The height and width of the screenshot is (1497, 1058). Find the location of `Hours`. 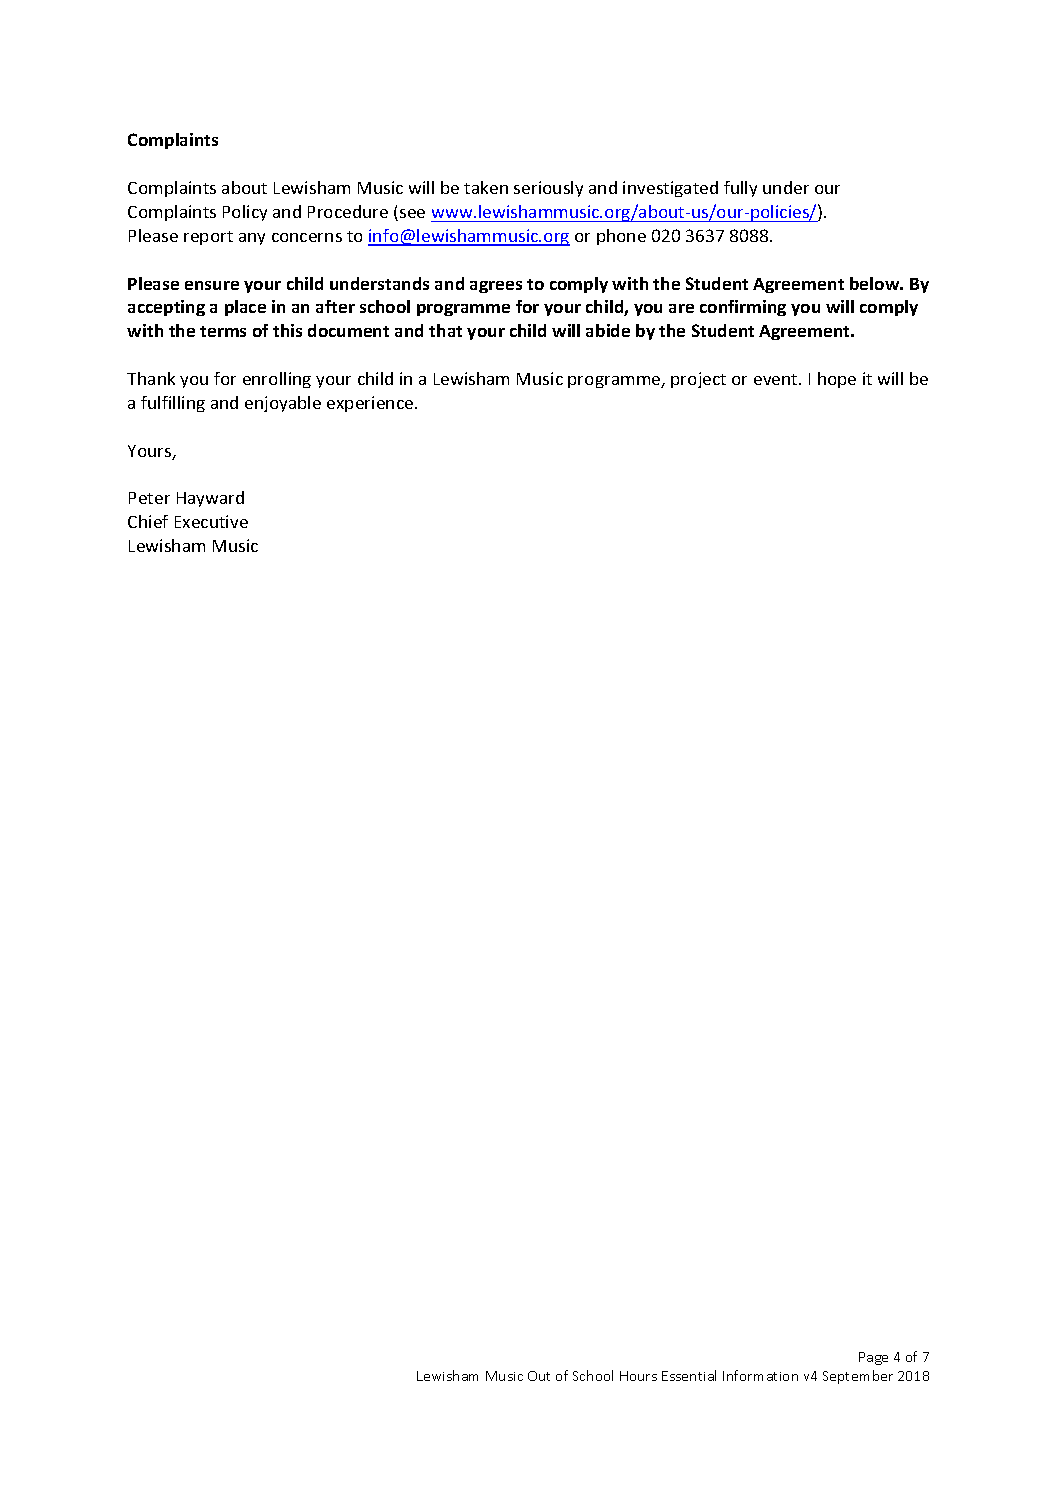

Hours is located at coordinates (638, 1376).
